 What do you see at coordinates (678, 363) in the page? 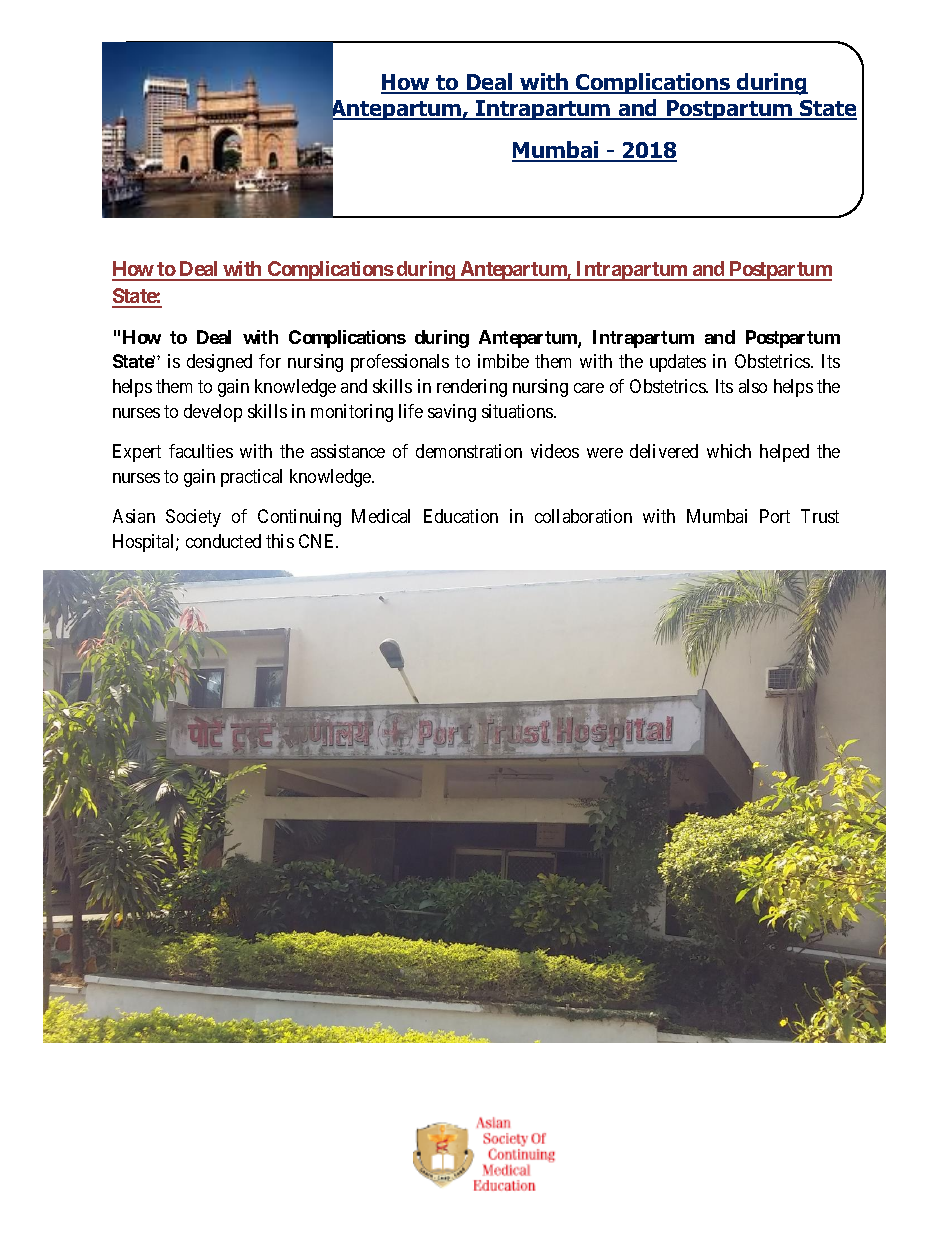
I see `updates` at bounding box center [678, 363].
